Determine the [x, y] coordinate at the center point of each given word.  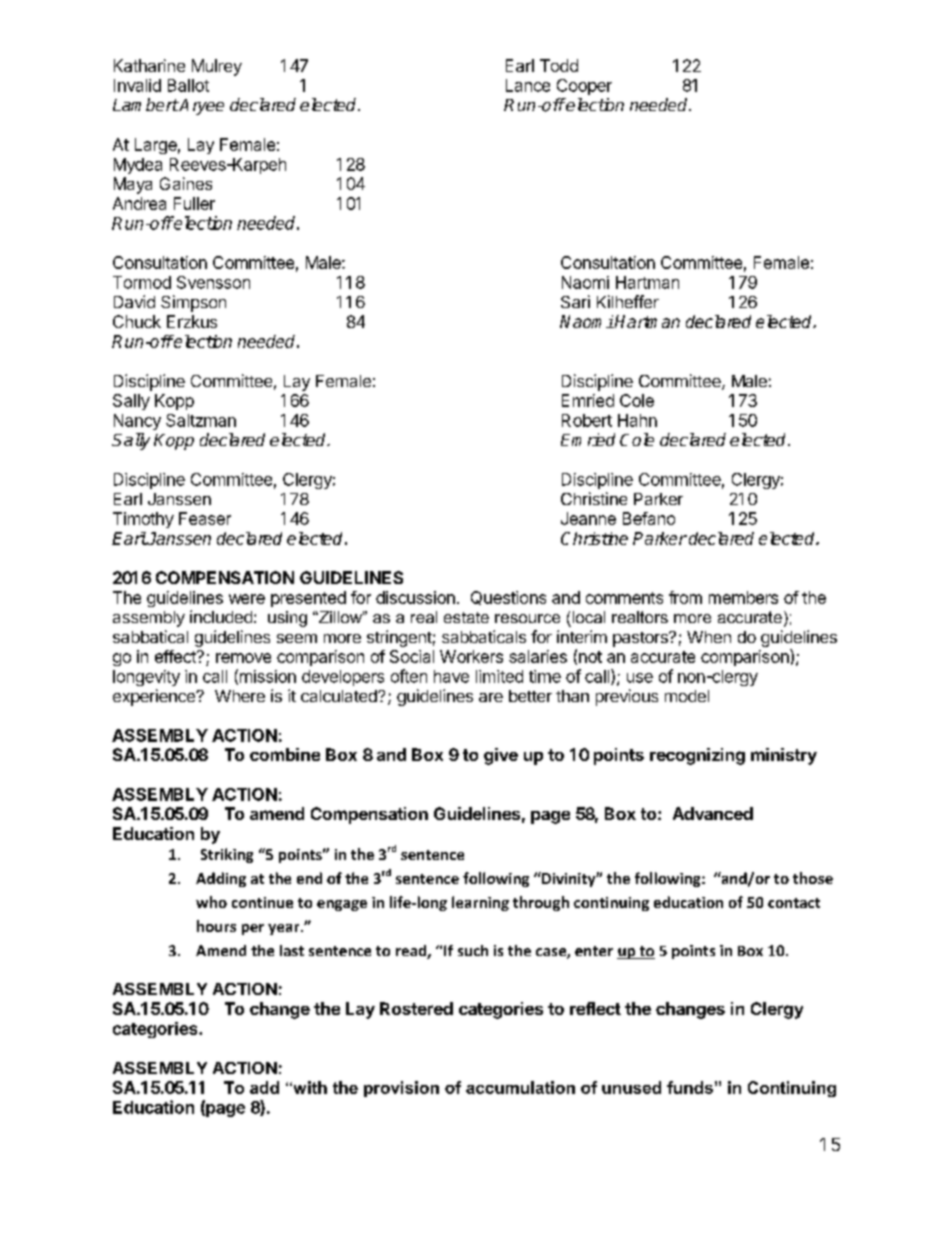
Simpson [193, 303]
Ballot [188, 85]
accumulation [520, 1087]
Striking [227, 855]
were [247, 599]
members [743, 597]
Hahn [637, 420]
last [292, 950]
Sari [575, 301]
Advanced [713, 813]
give [501, 756]
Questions [508, 598]
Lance [528, 85]
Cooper [584, 87]
